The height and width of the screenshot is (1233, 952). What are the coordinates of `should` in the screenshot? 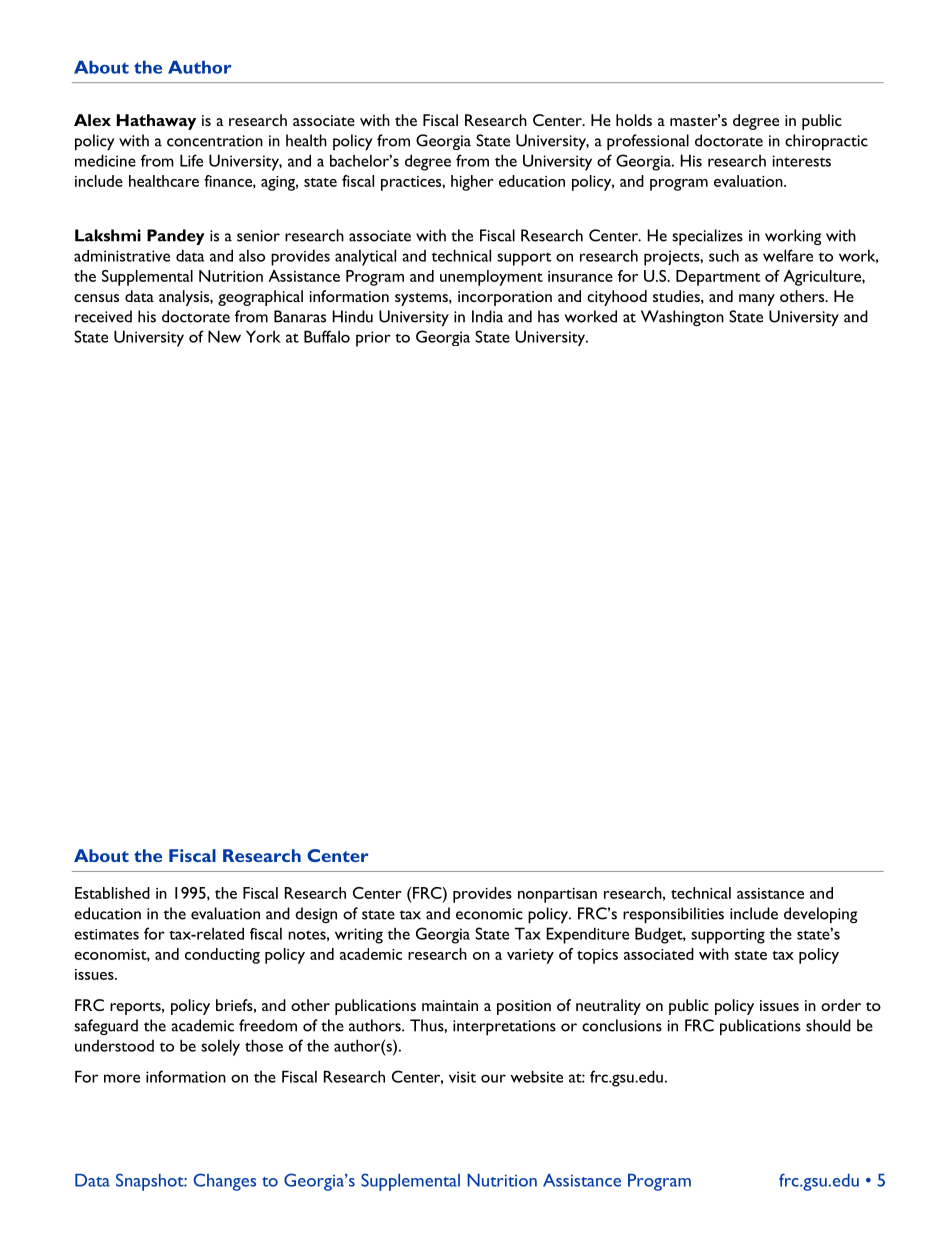 It's located at (828, 1025).
